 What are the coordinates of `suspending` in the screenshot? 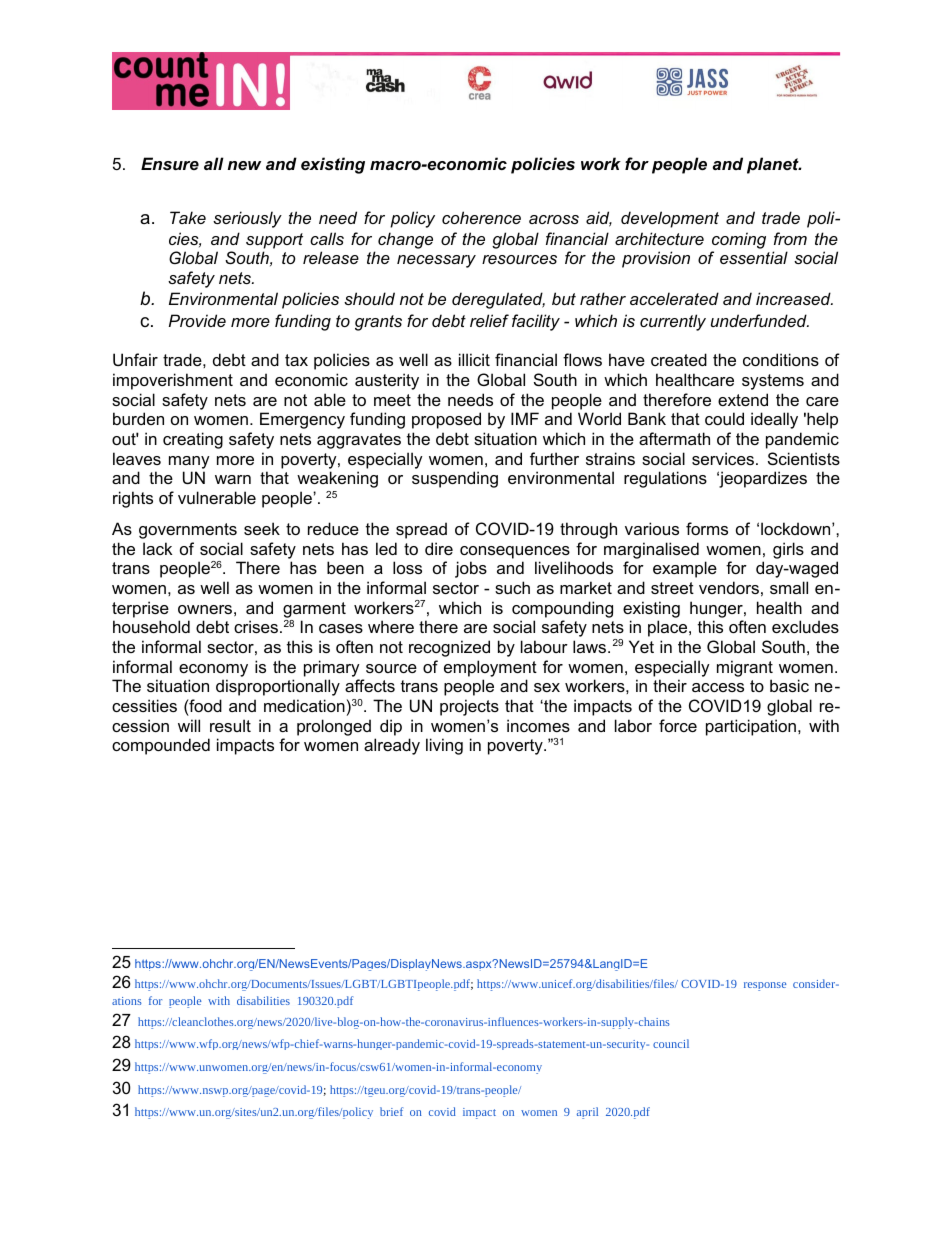 It's located at (455, 479).
